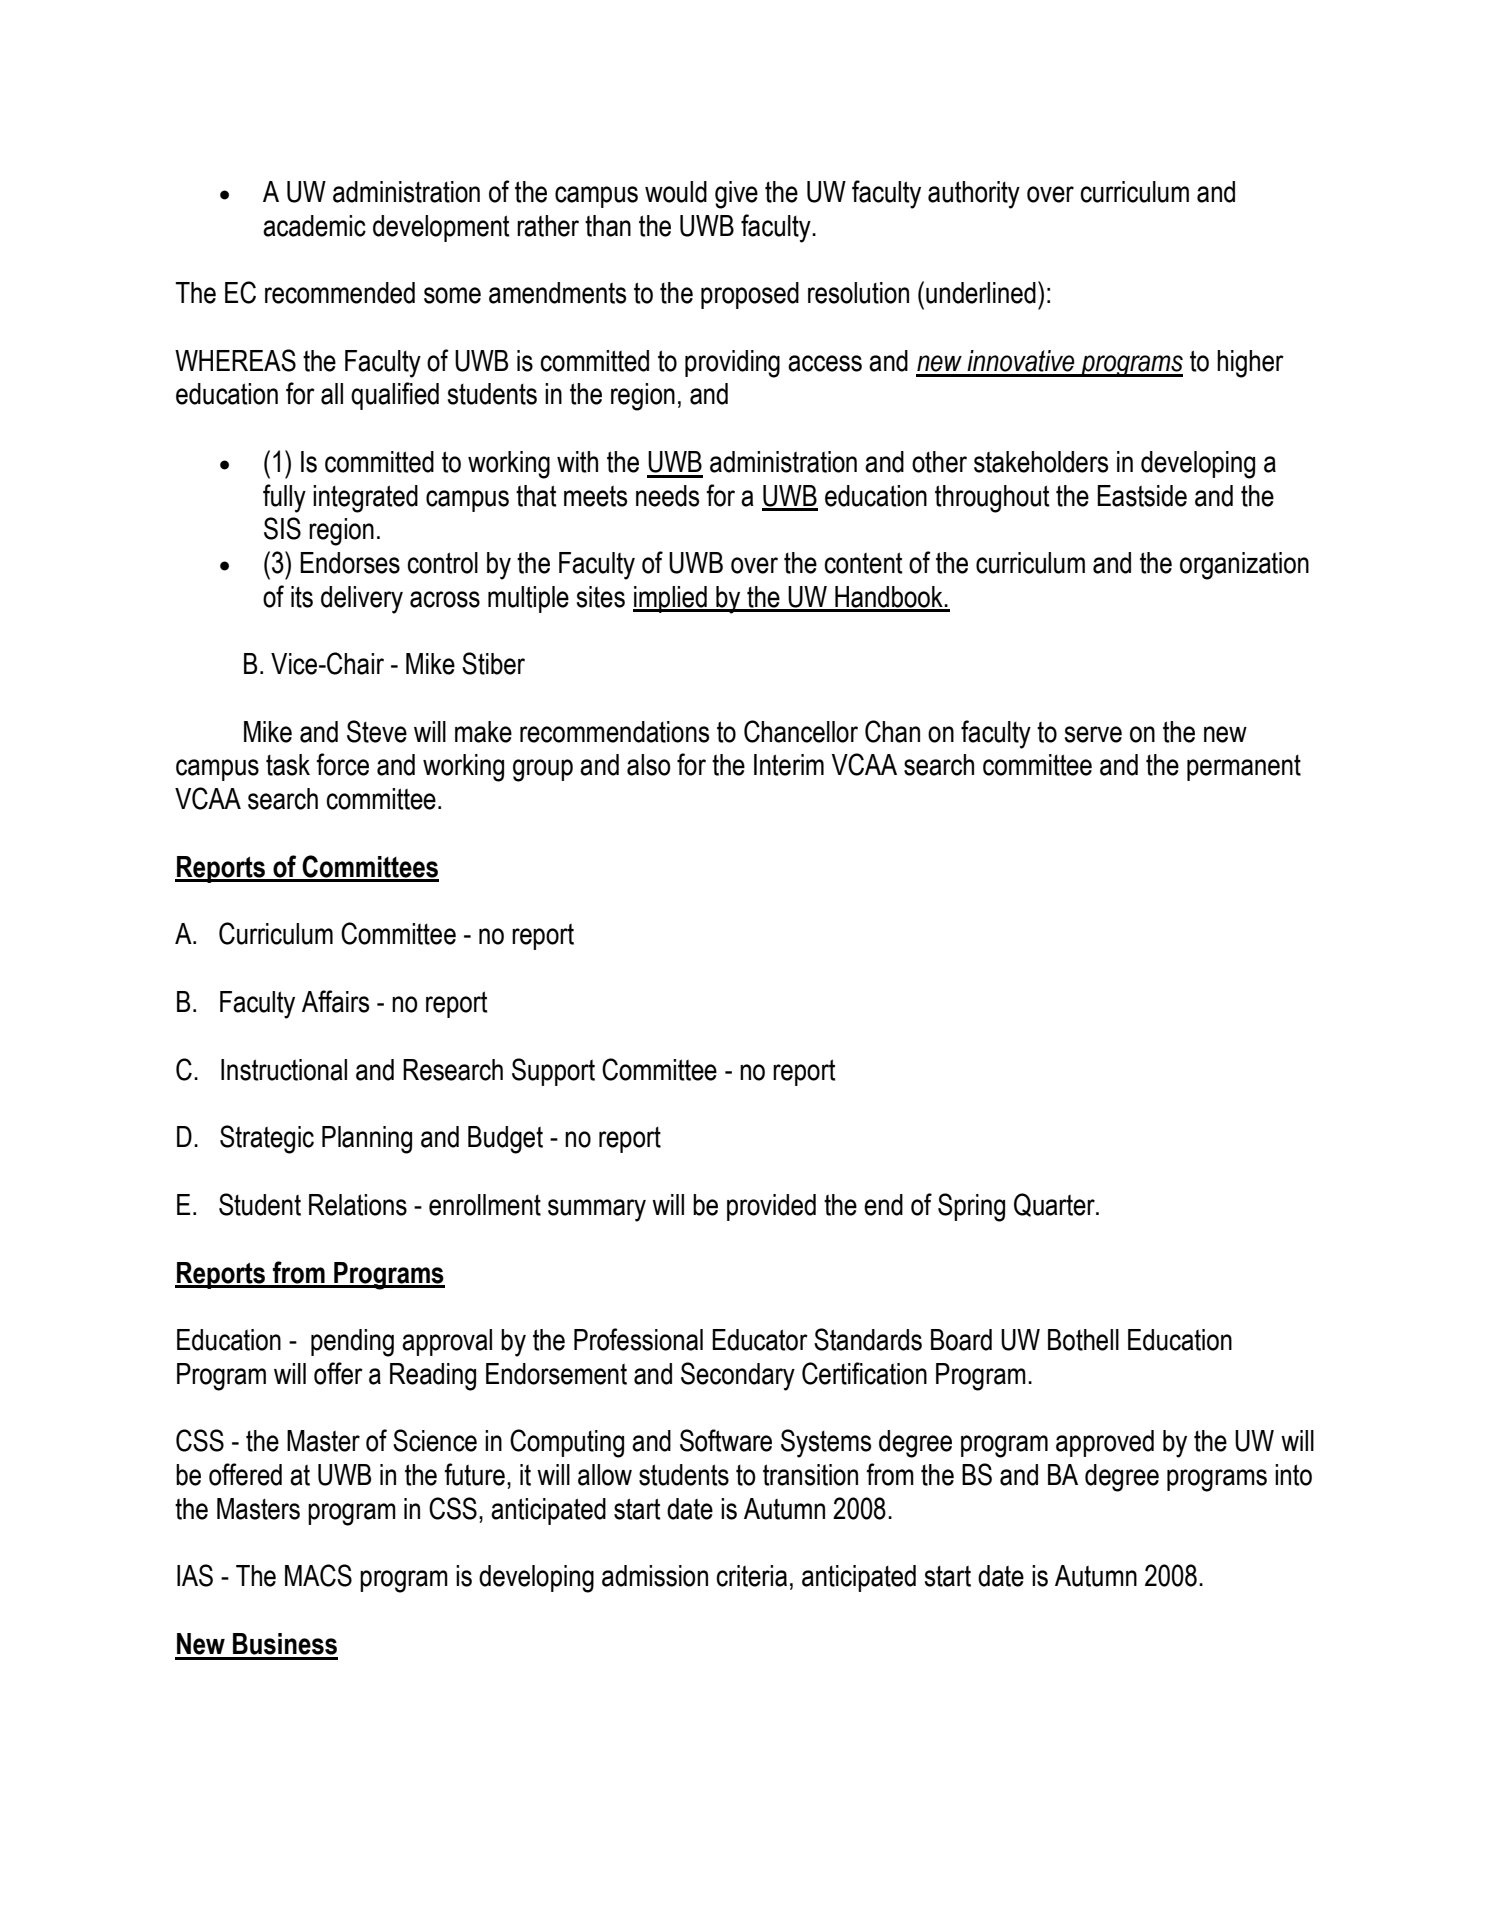  I want to click on academic, so click(314, 226).
